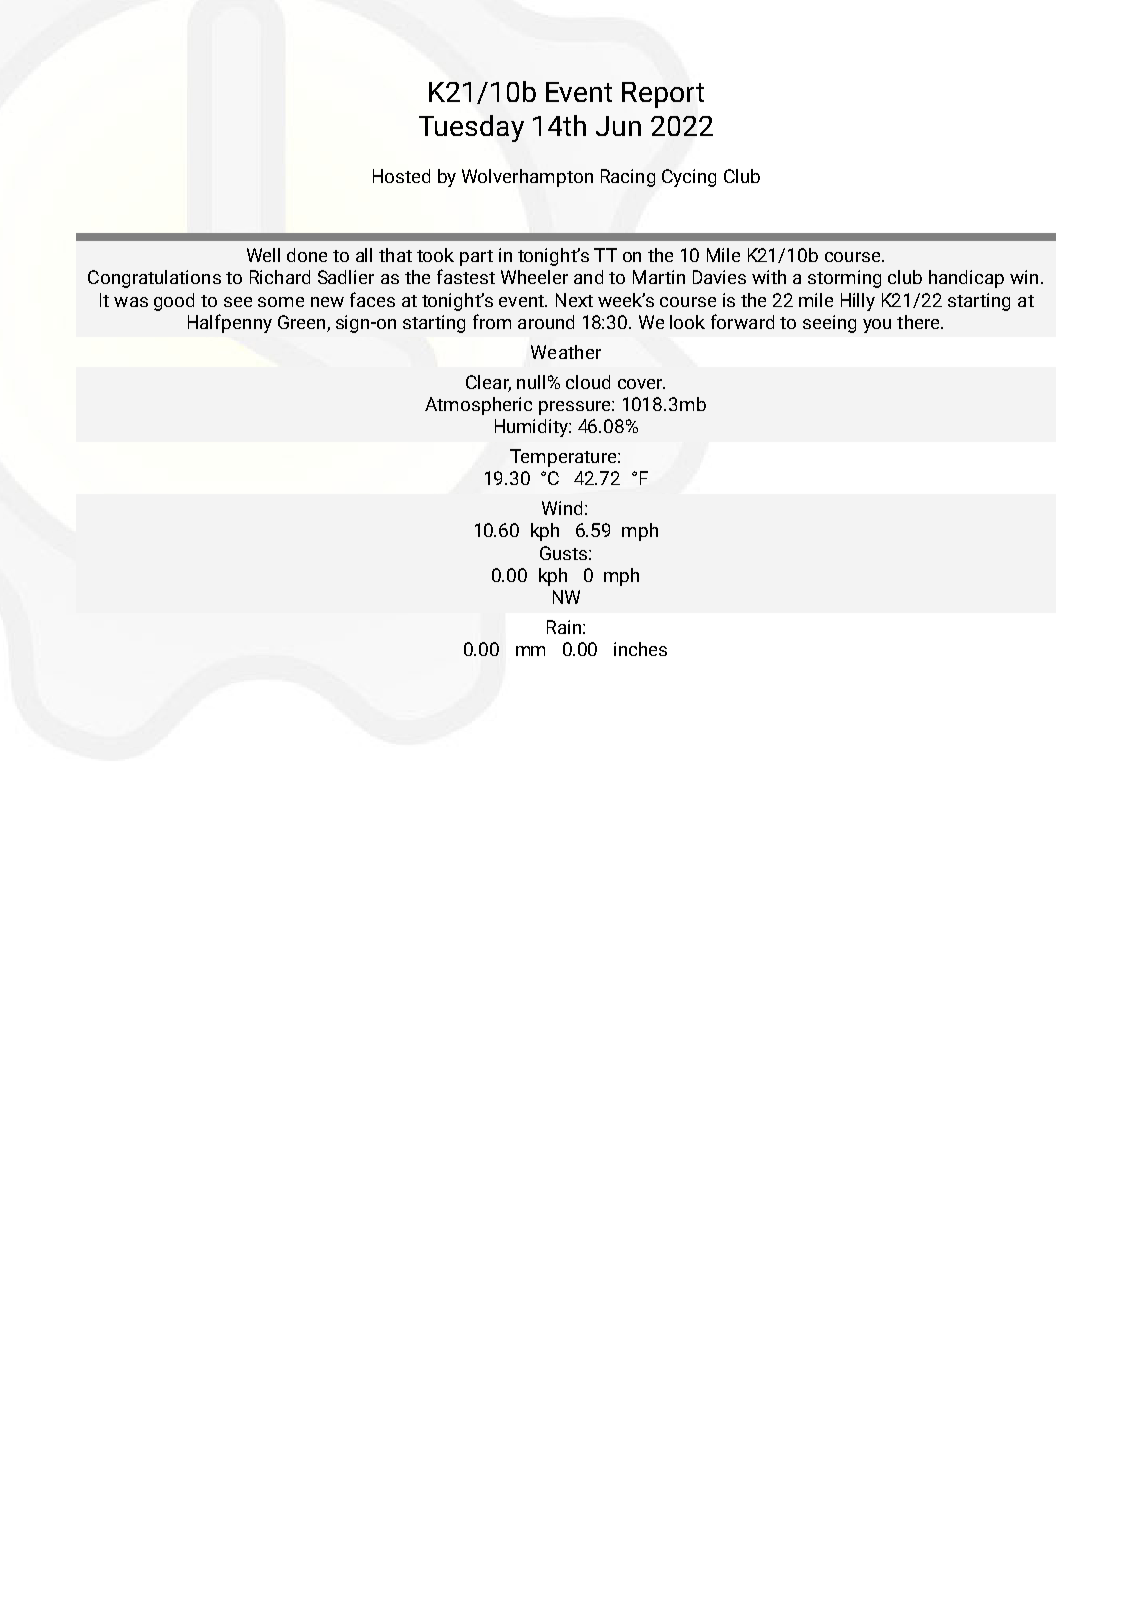 This image has height=1600, width=1132. What do you see at coordinates (640, 649) in the image?
I see `inches` at bounding box center [640, 649].
